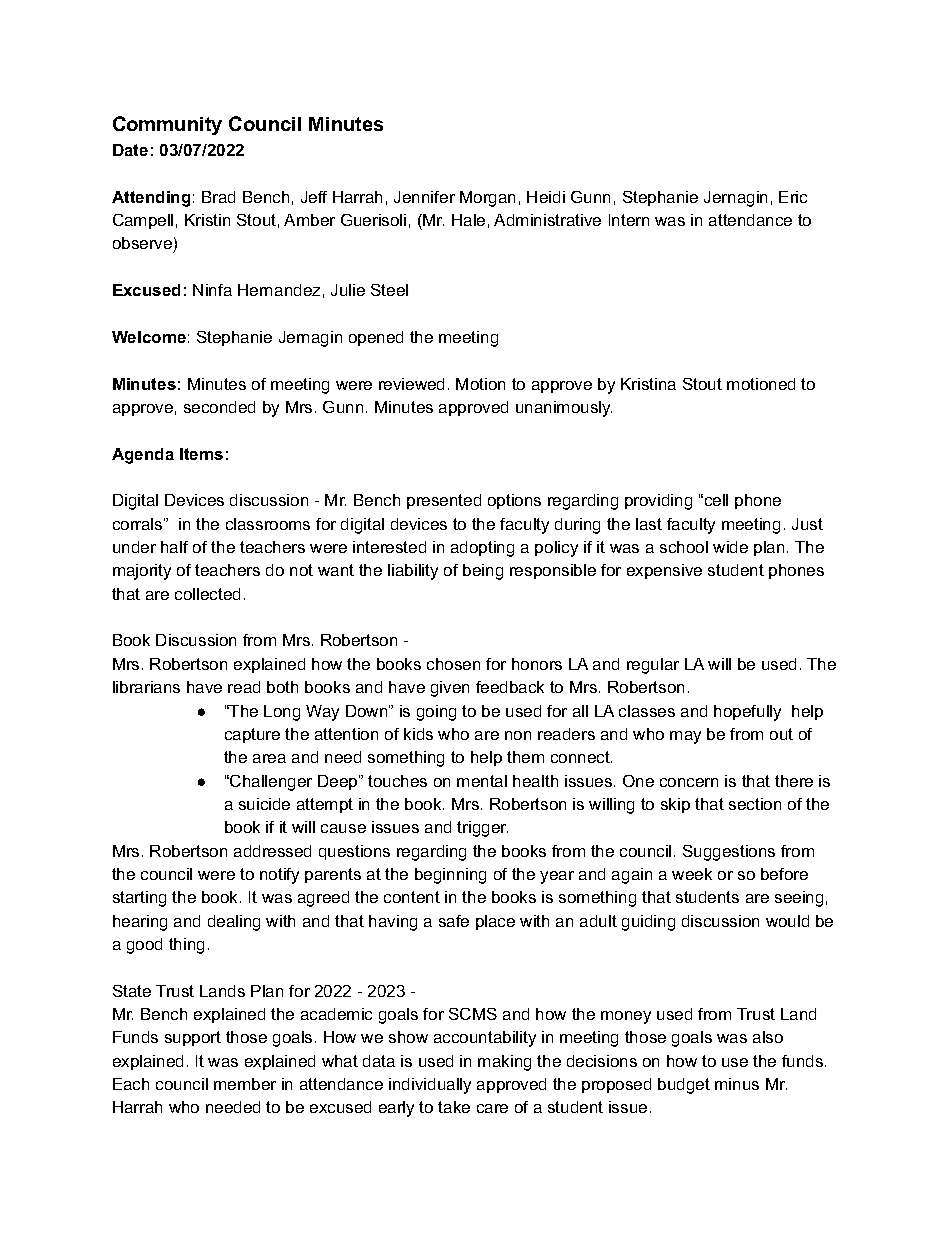  Describe the element at coordinates (245, 1084) in the image. I see `member` at that location.
